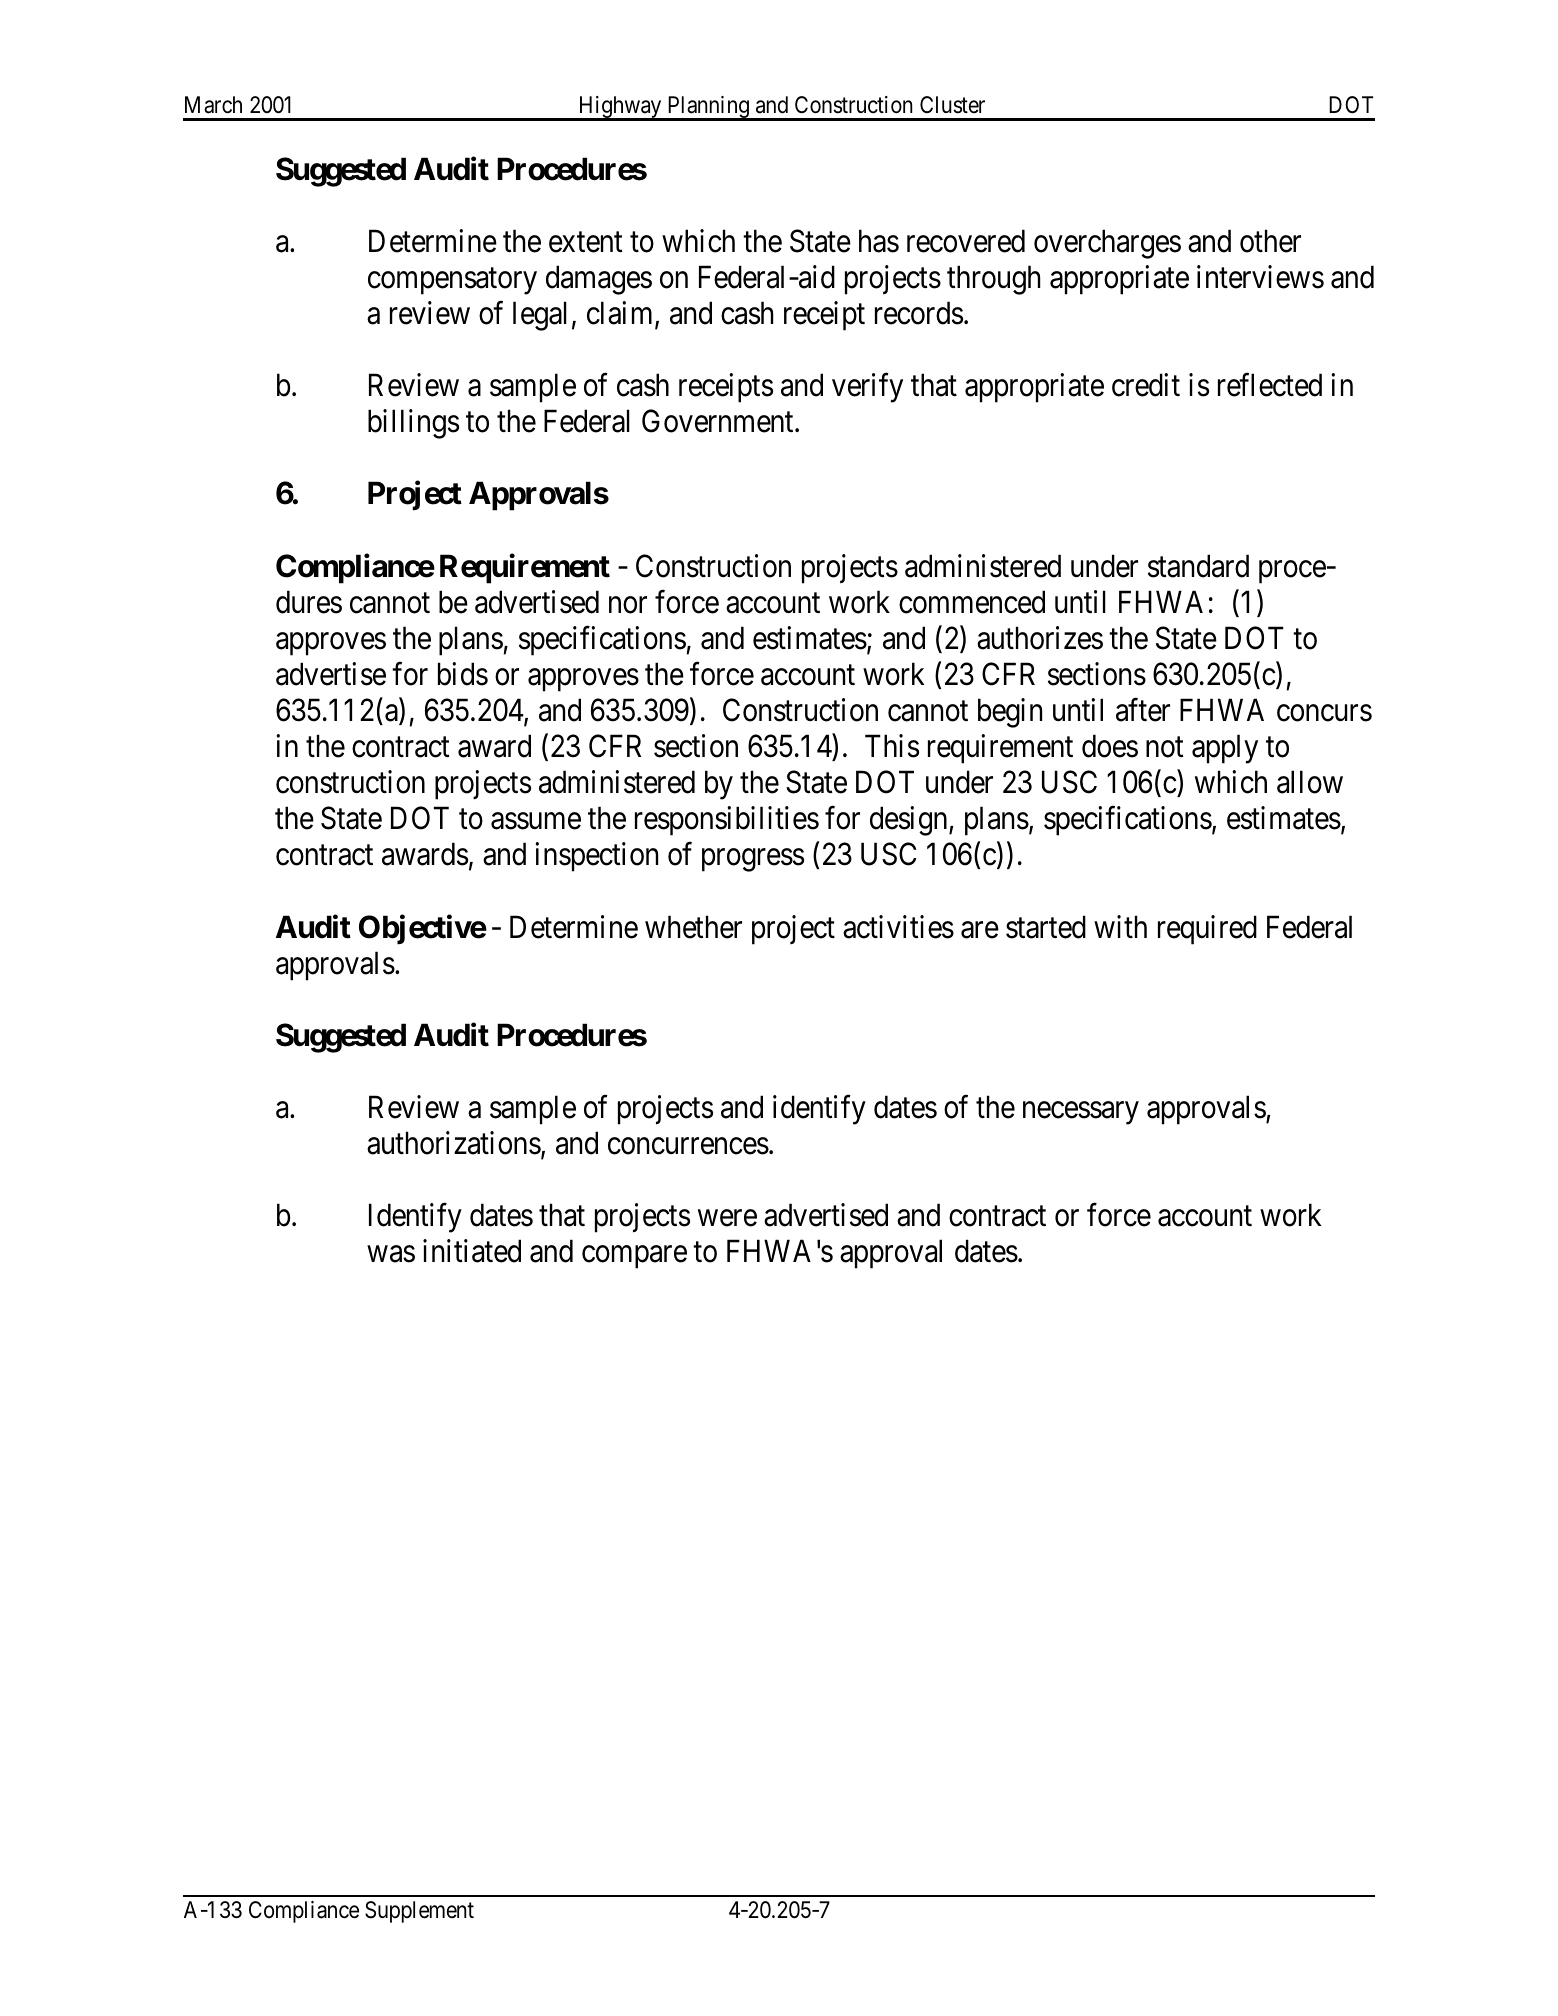 The width and height of the page is (1558, 2016). What do you see at coordinates (1207, 930) in the page?
I see `required` at bounding box center [1207, 930].
